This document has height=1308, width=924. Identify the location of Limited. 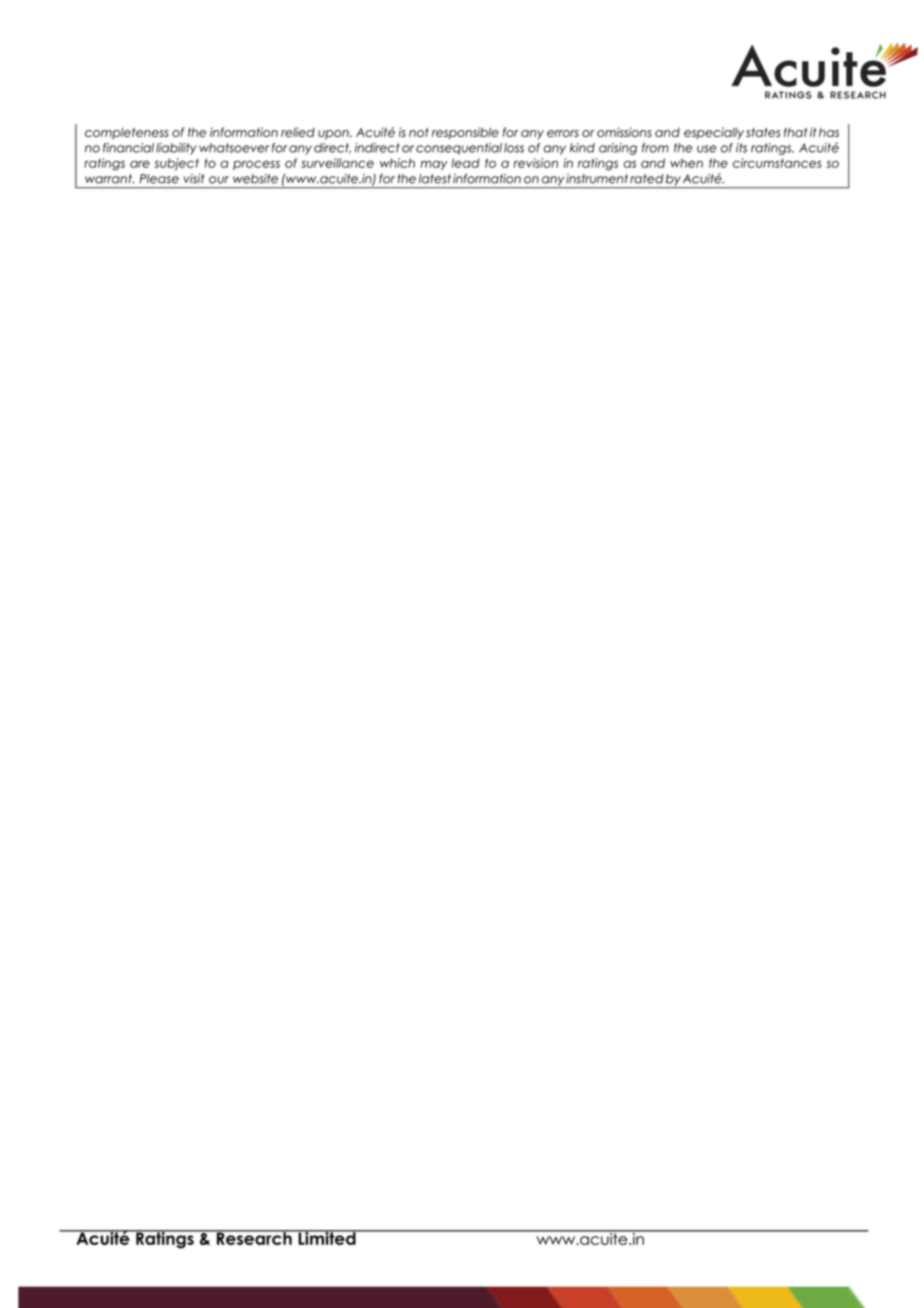
(327, 1237).
